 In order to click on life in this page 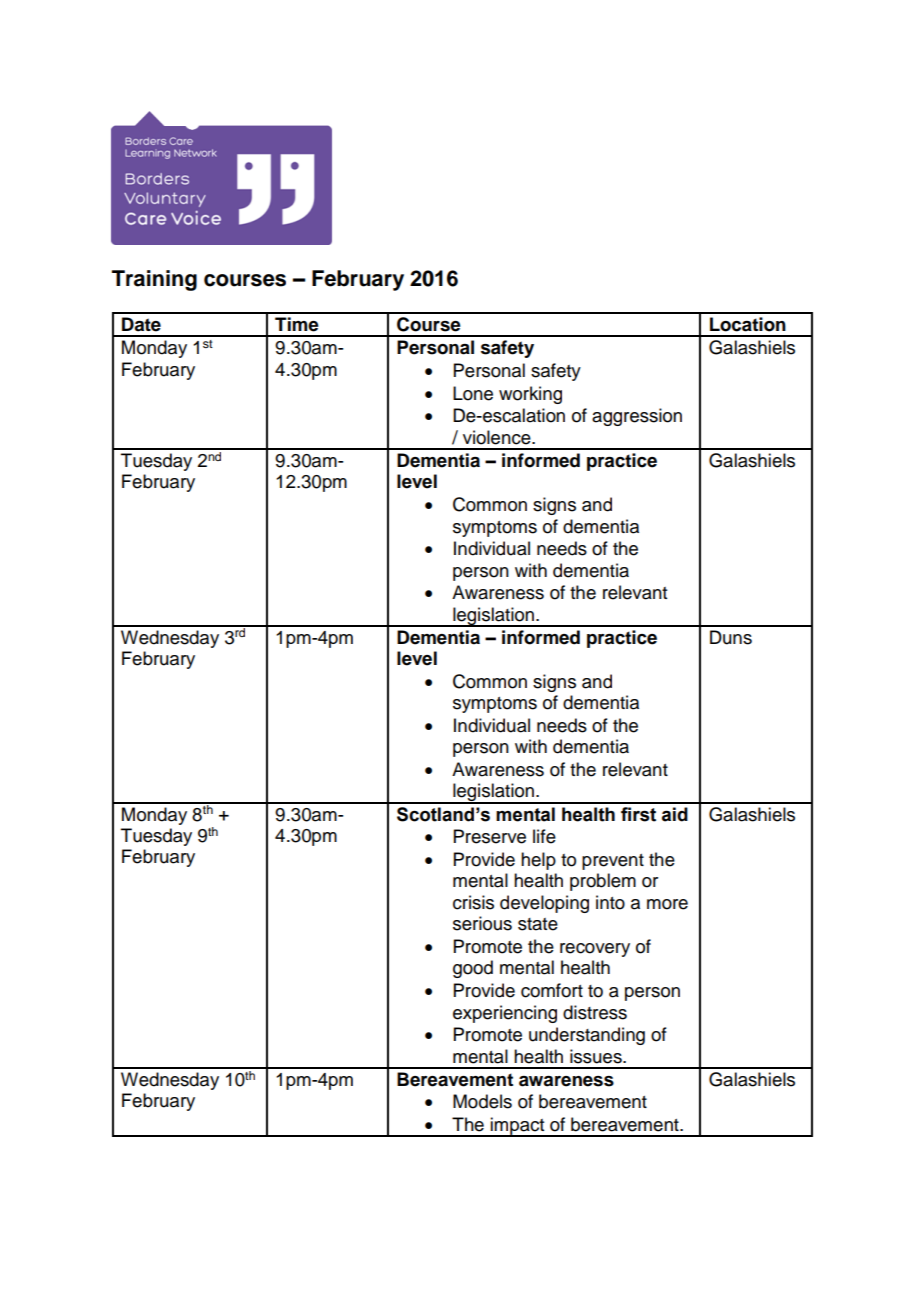, I will do `click(544, 836)`.
